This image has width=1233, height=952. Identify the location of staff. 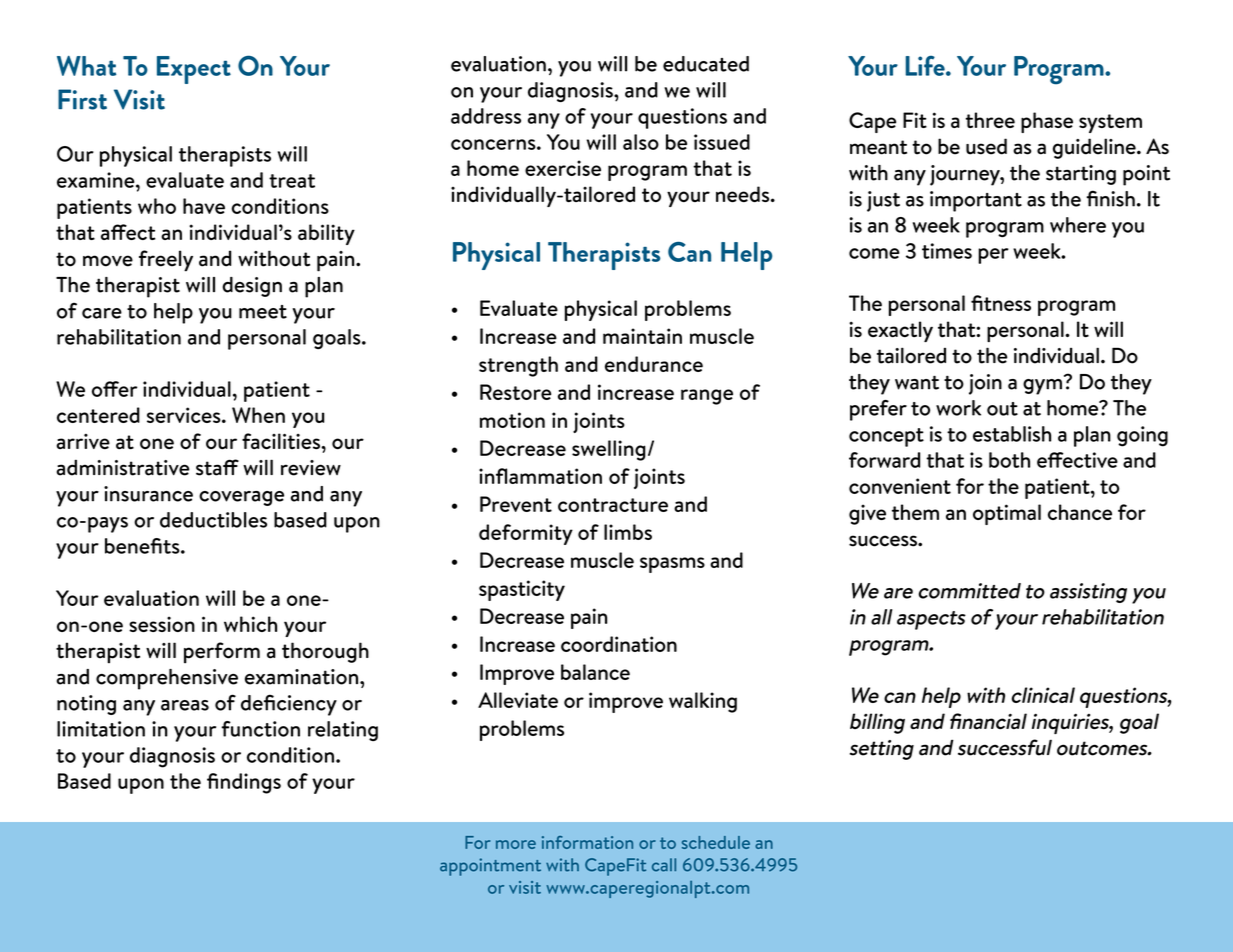
(217, 467).
